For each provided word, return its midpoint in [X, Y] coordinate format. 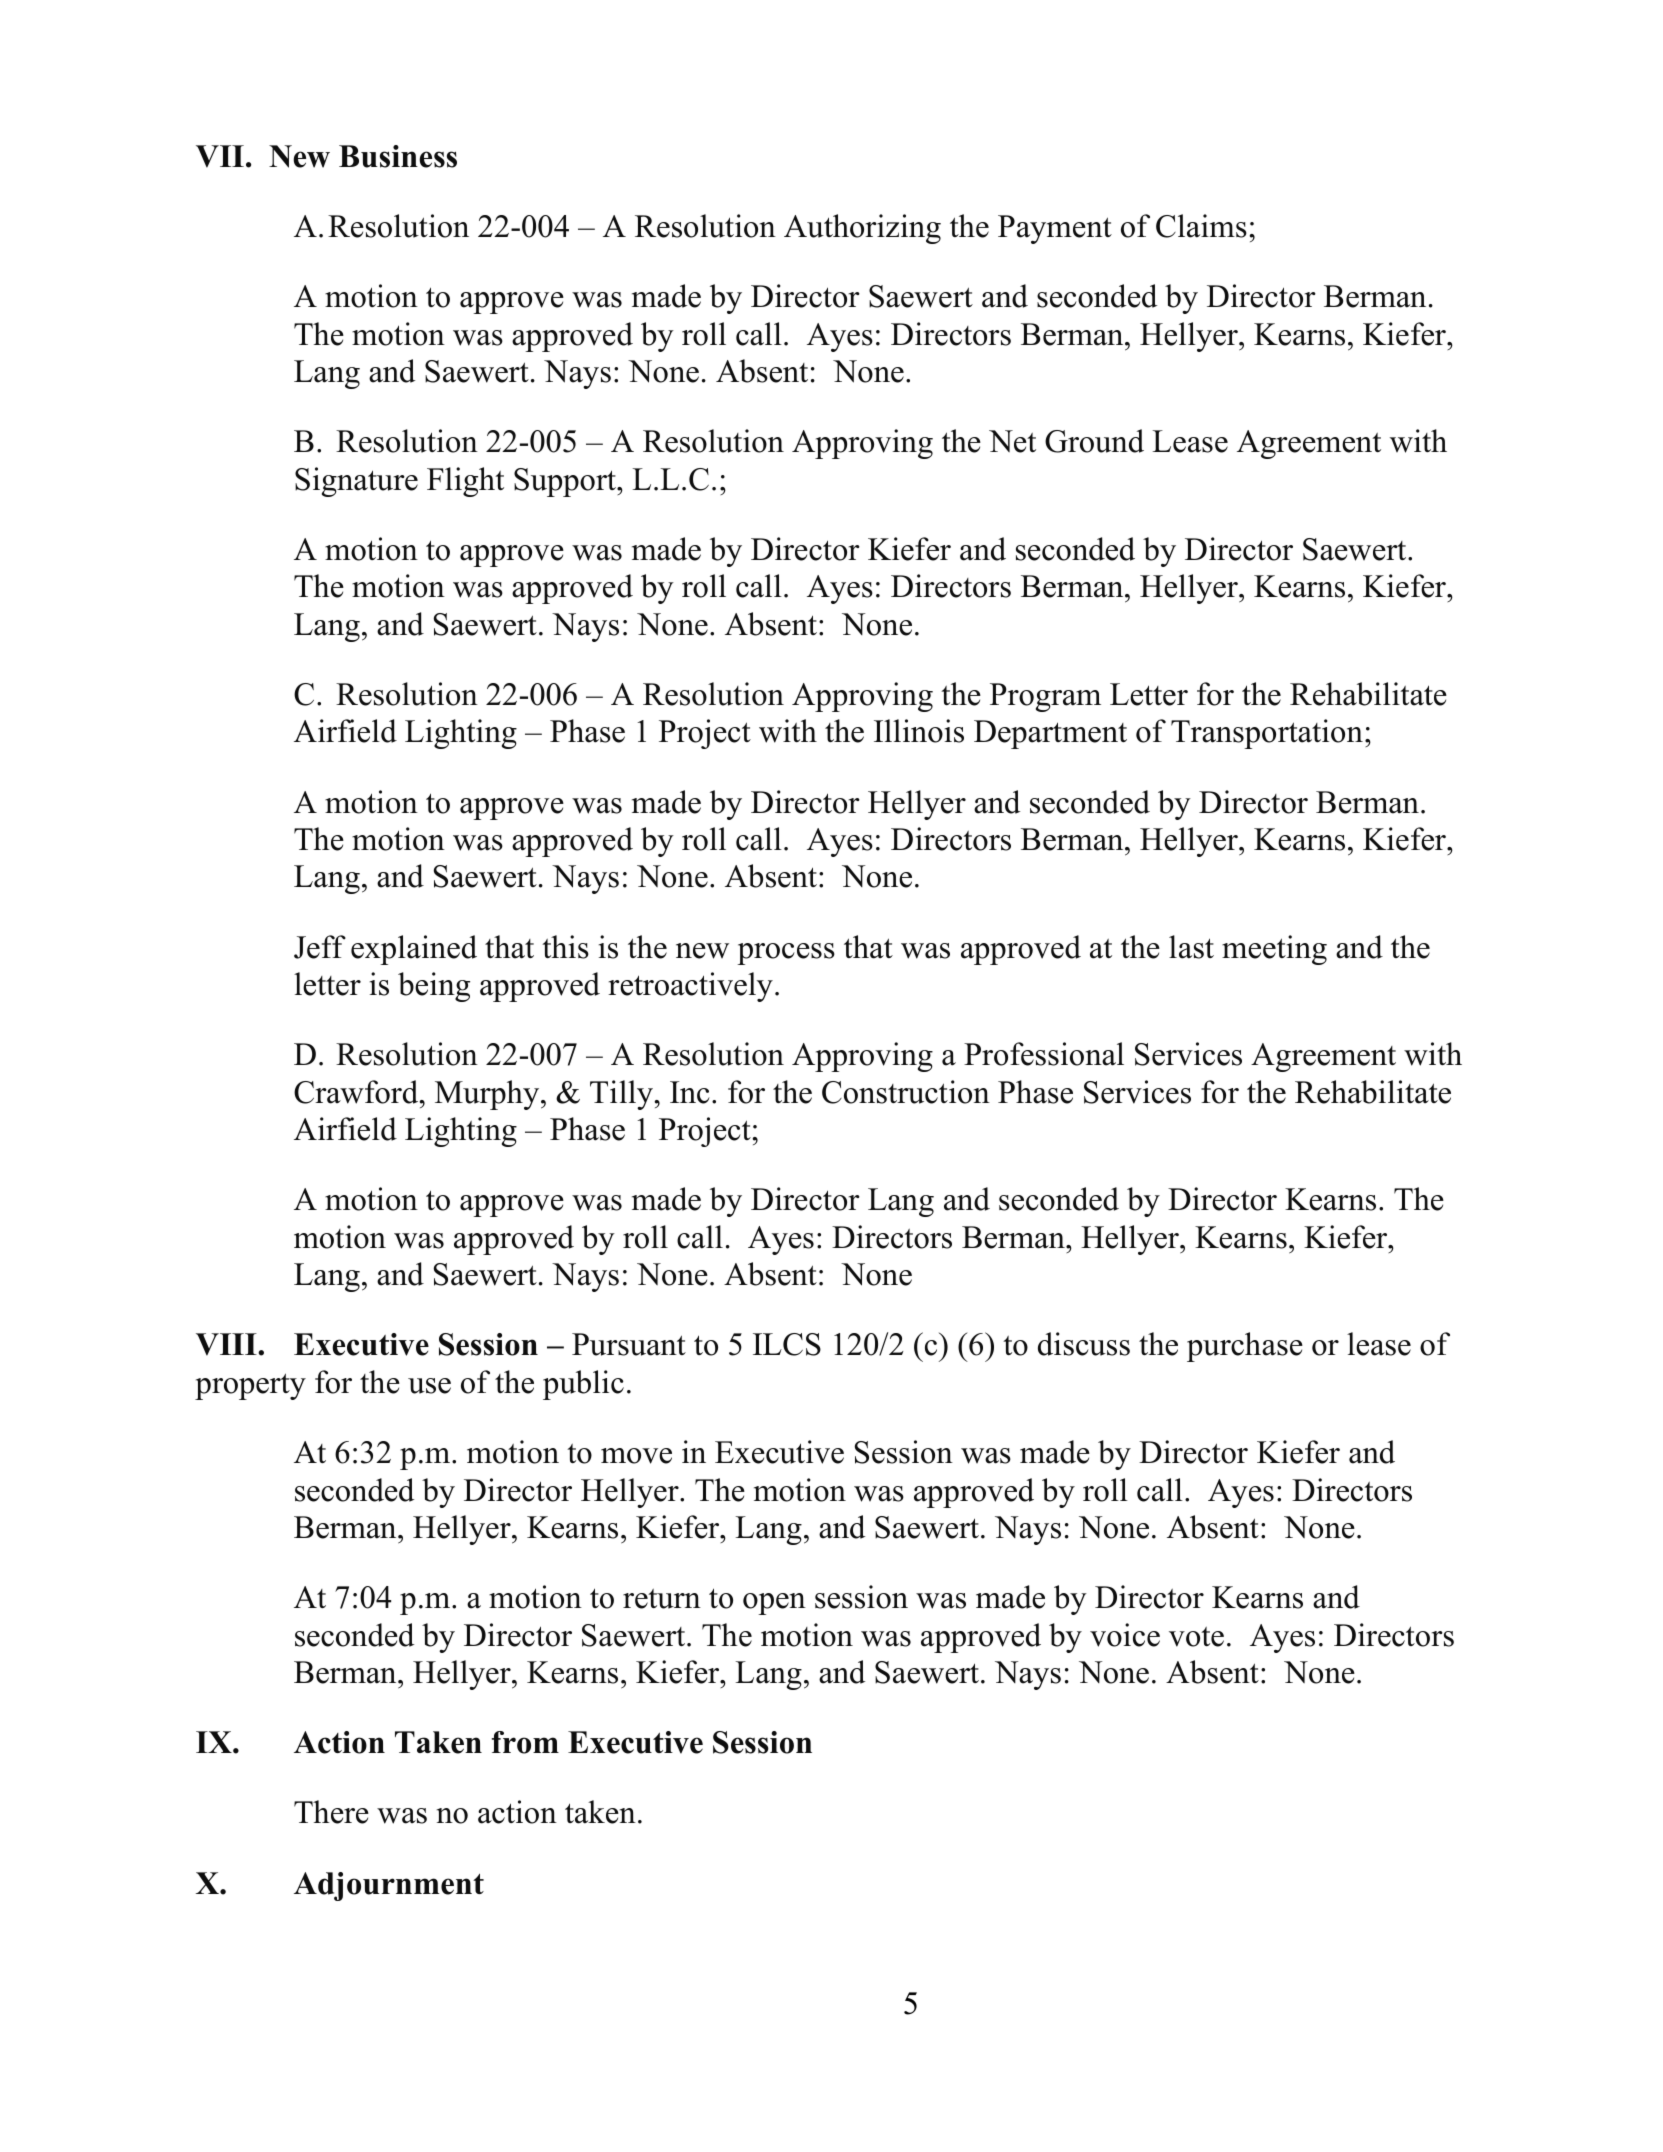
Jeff [320, 947]
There [331, 1812]
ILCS [787, 1344]
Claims [1201, 226]
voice [1125, 1635]
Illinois [919, 731]
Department [1050, 734]
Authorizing [862, 229]
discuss [1084, 1344]
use [429, 1386]
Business [398, 156]
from [525, 1742]
